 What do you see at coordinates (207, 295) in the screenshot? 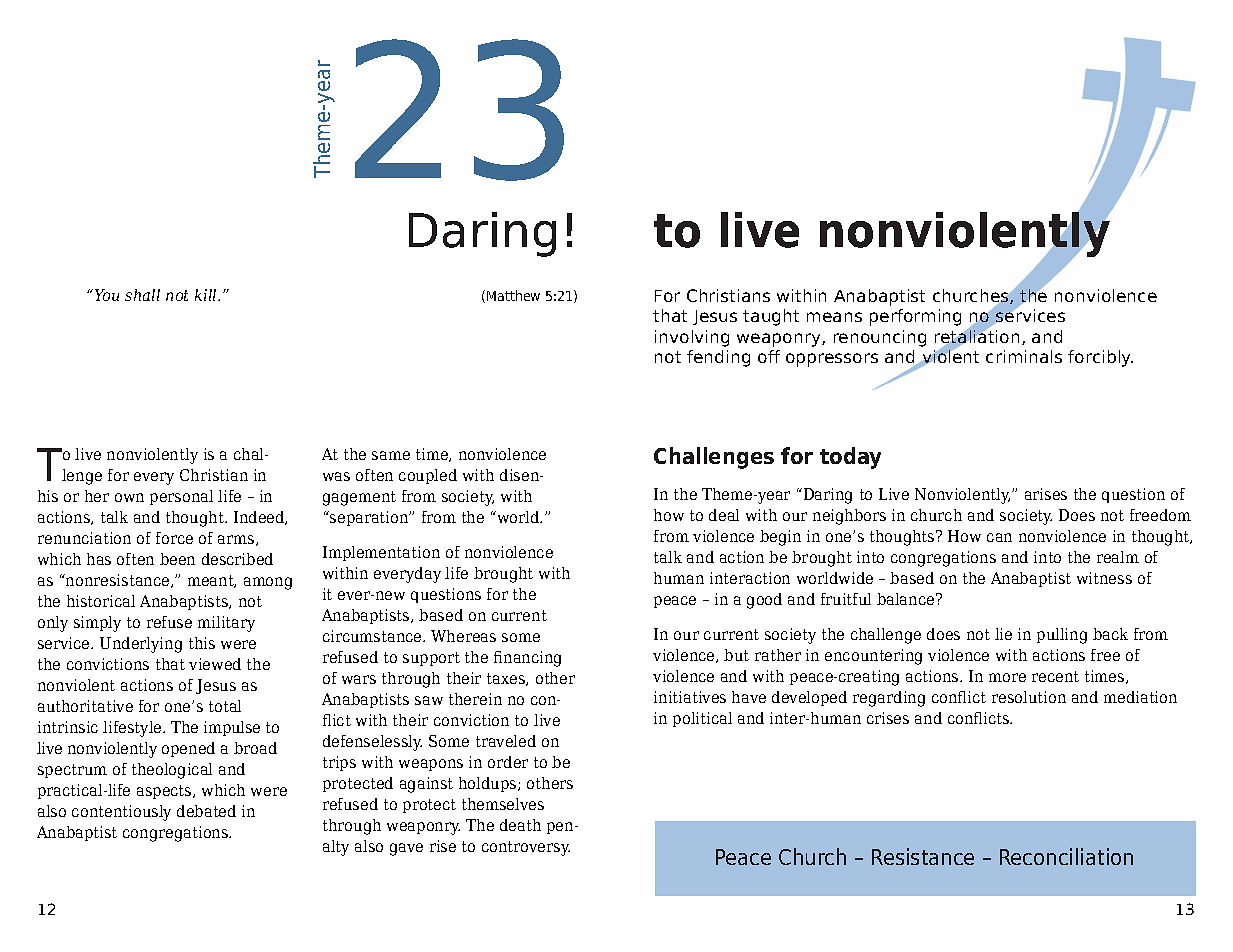
I see `kill` at bounding box center [207, 295].
